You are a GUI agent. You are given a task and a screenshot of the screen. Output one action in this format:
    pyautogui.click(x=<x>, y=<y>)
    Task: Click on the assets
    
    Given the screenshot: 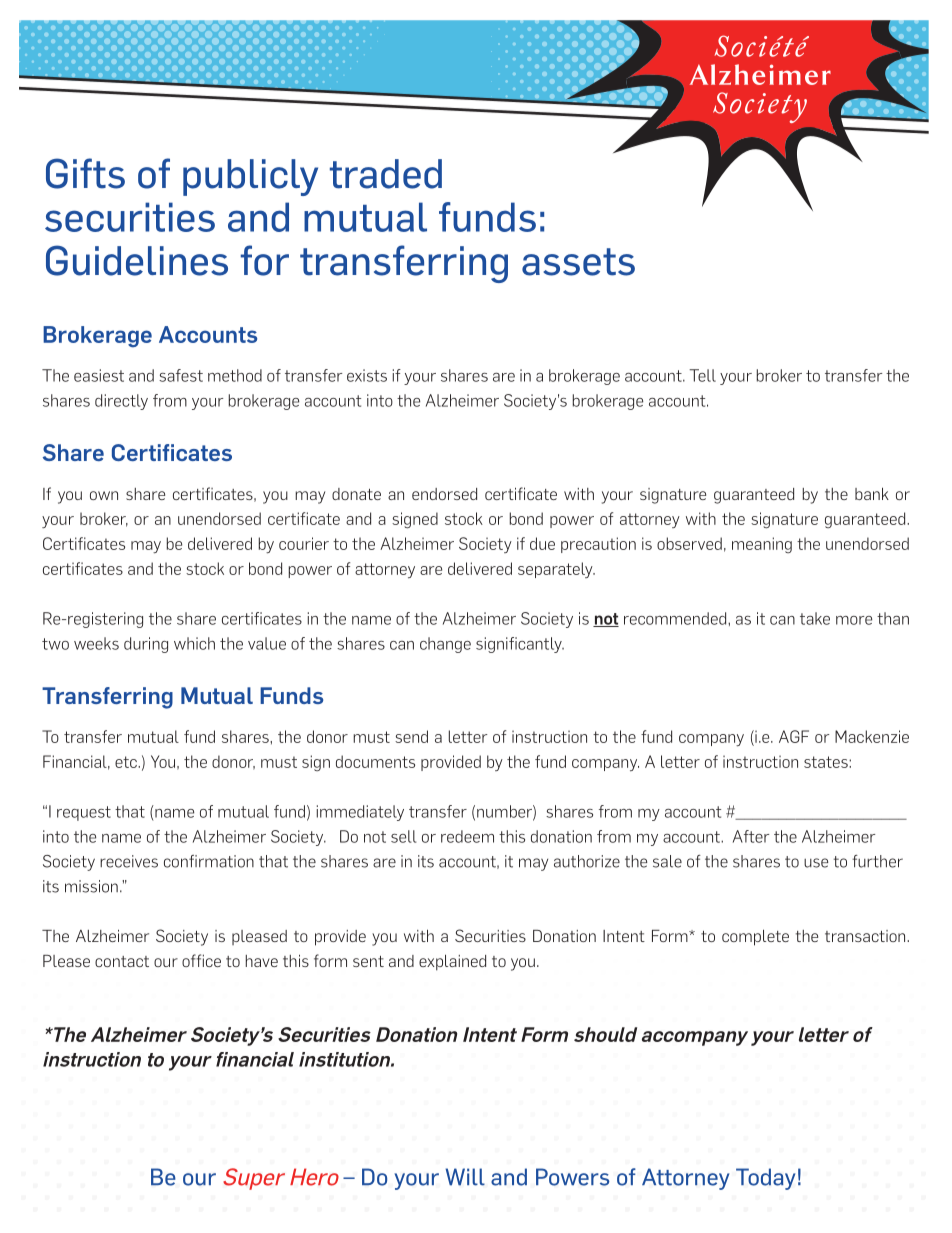 What is the action you would take?
    pyautogui.click(x=578, y=262)
